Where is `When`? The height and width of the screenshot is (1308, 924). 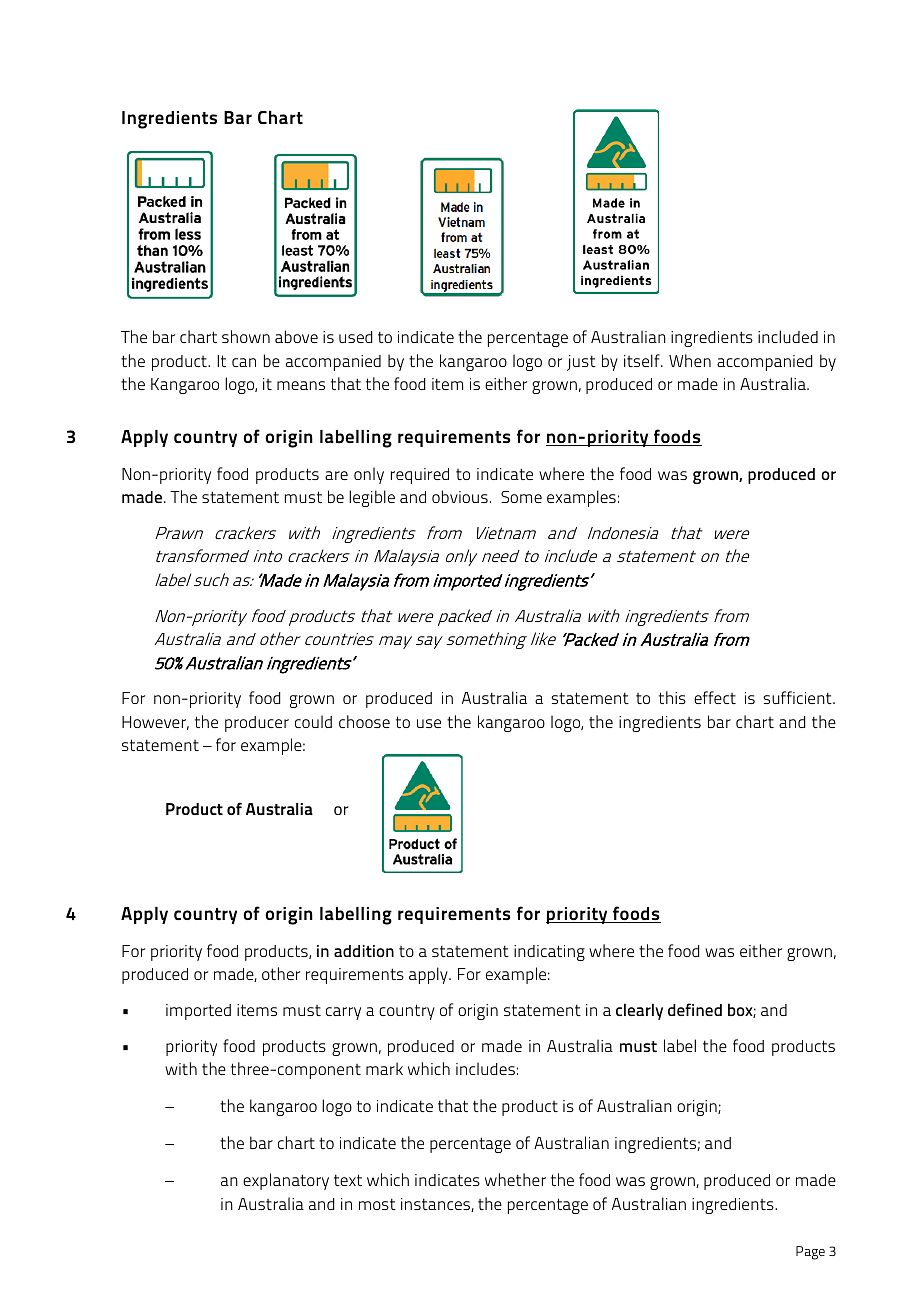
When is located at coordinates (690, 360).
